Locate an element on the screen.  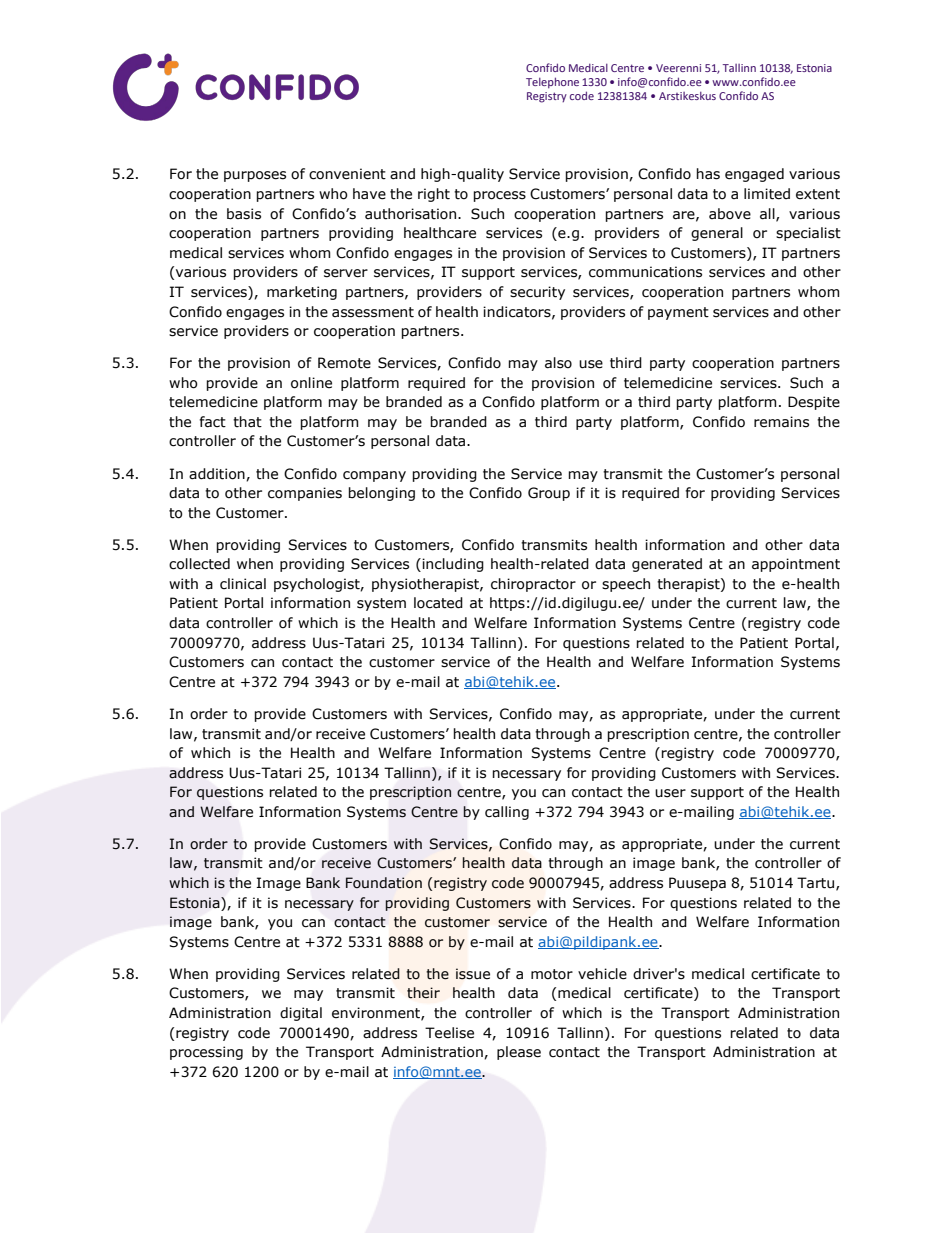
Foundation is located at coordinates (384, 883).
